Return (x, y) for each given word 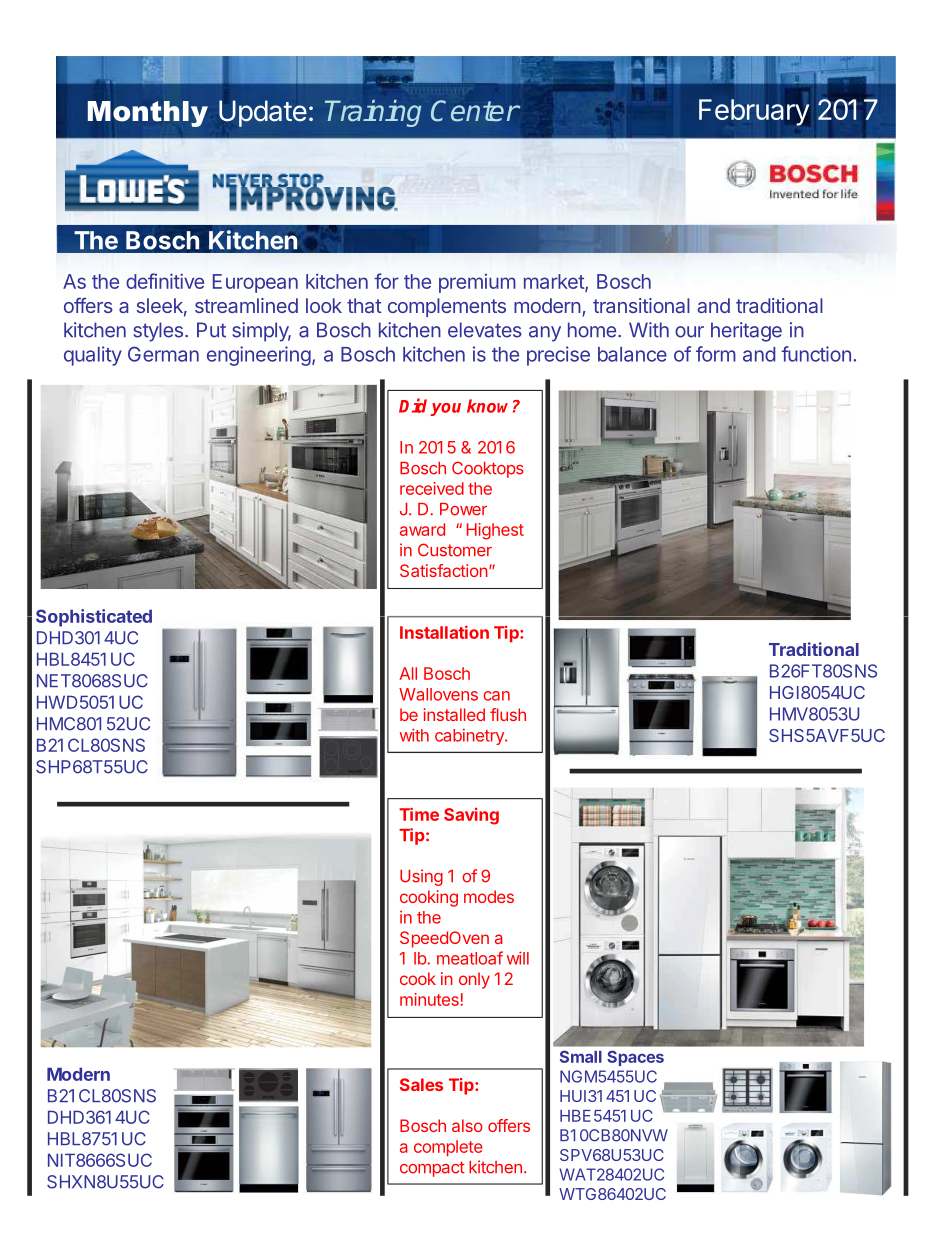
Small (581, 1056)
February (754, 112)
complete (448, 1148)
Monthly (148, 114)
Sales (421, 1084)
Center (475, 111)
